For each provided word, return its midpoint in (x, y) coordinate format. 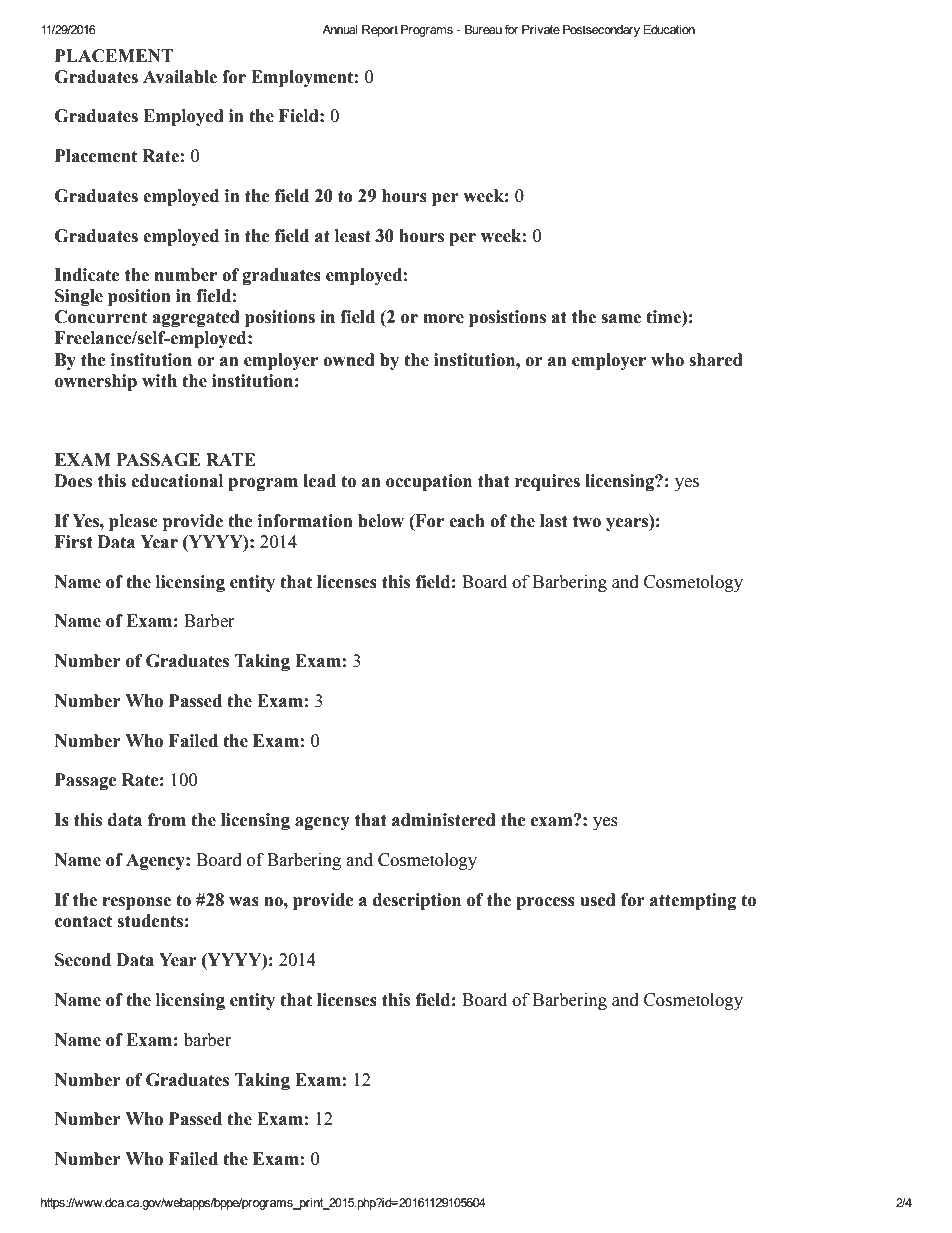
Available (180, 77)
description (417, 901)
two (587, 521)
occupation (429, 482)
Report (380, 31)
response (137, 903)
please (133, 522)
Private (541, 29)
